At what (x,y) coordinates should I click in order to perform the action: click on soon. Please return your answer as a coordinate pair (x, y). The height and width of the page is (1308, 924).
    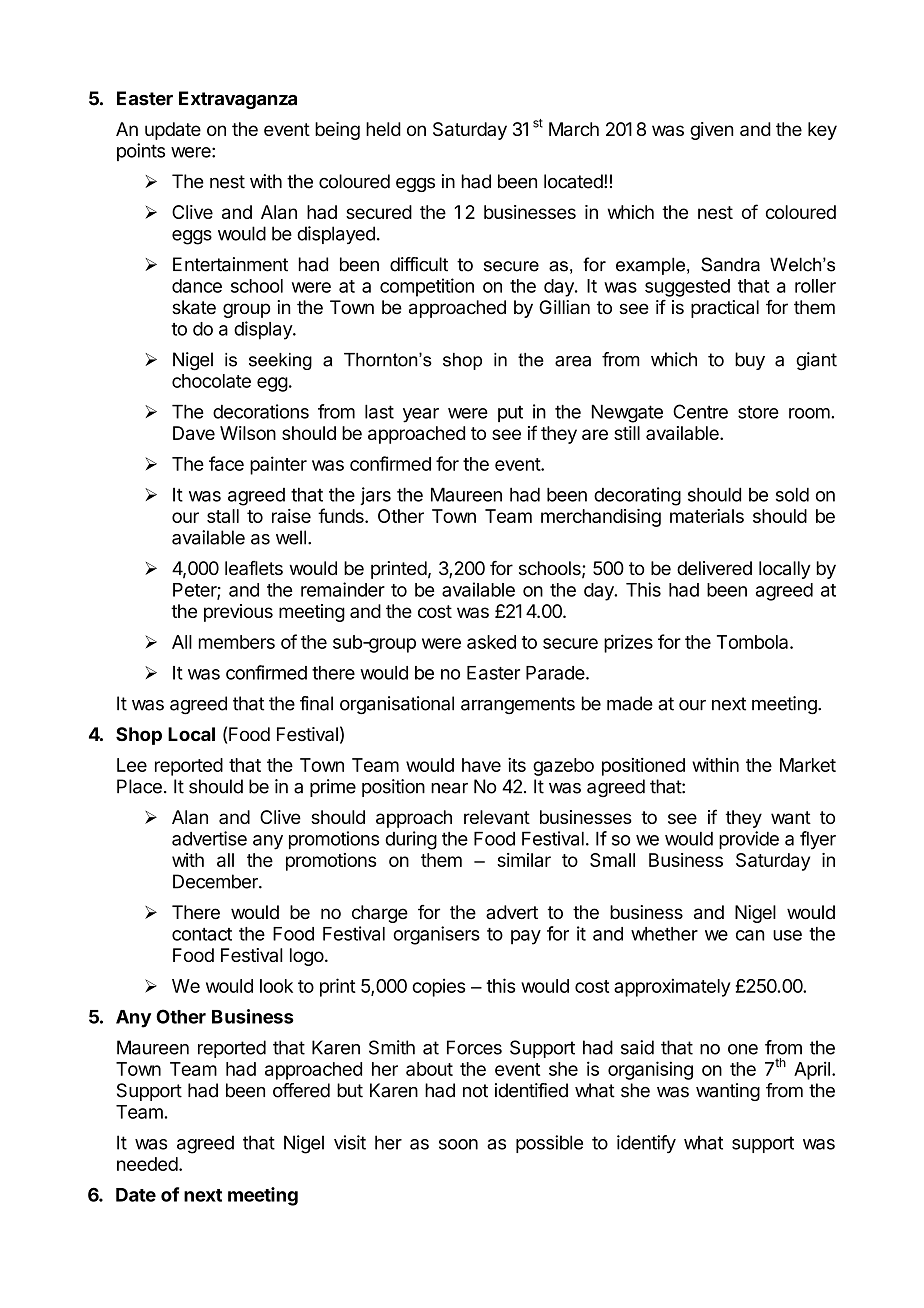
    Looking at the image, I should click on (458, 1144).
